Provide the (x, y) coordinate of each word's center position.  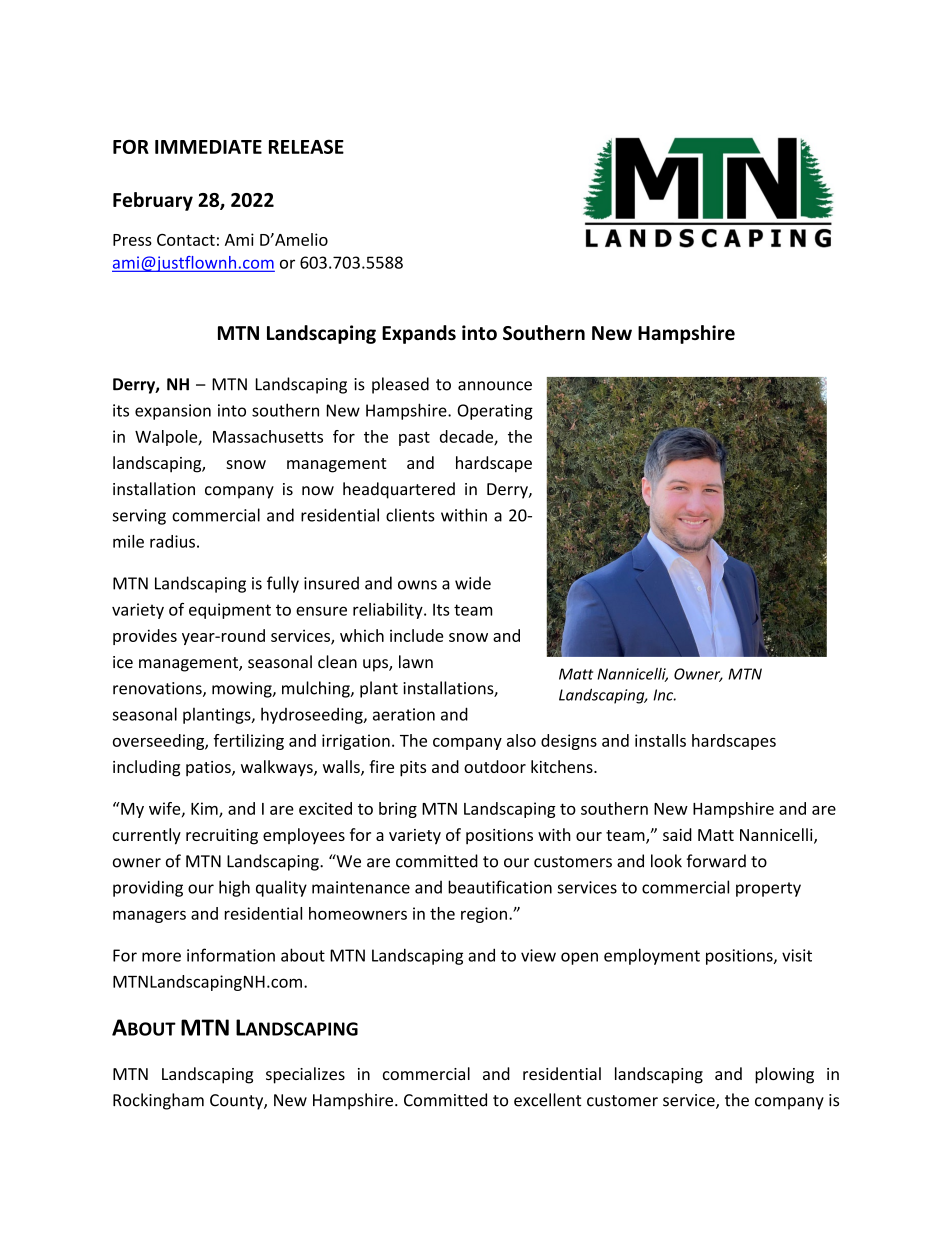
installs (660, 740)
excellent (547, 1100)
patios (209, 769)
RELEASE (306, 146)
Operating (495, 412)
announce (495, 386)
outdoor (495, 766)
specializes (305, 1075)
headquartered (399, 490)
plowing (784, 1075)
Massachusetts (268, 436)
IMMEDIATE (208, 147)
